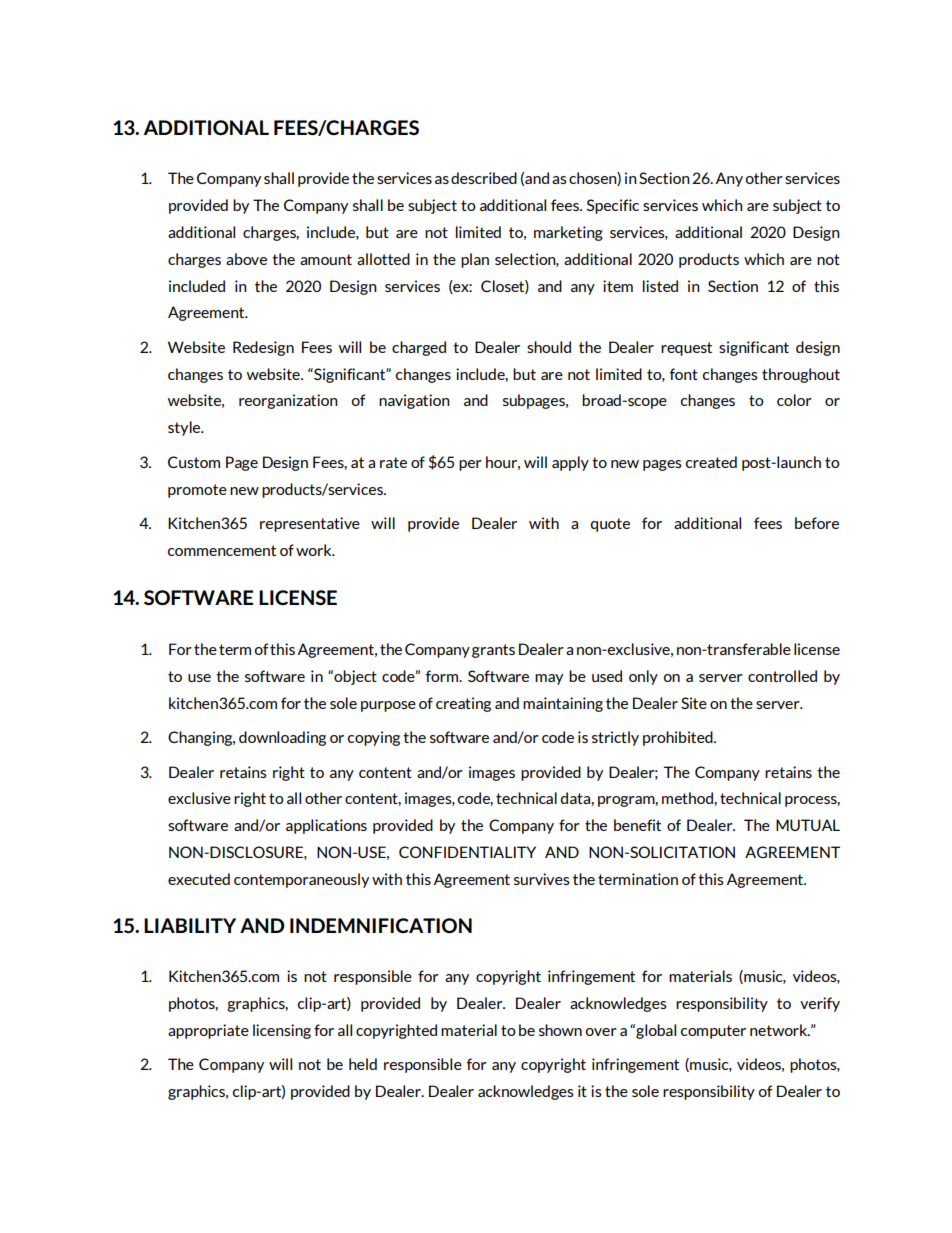 This document has height=1233, width=952. Describe the element at coordinates (679, 738) in the document. I see `prohibited` at that location.
